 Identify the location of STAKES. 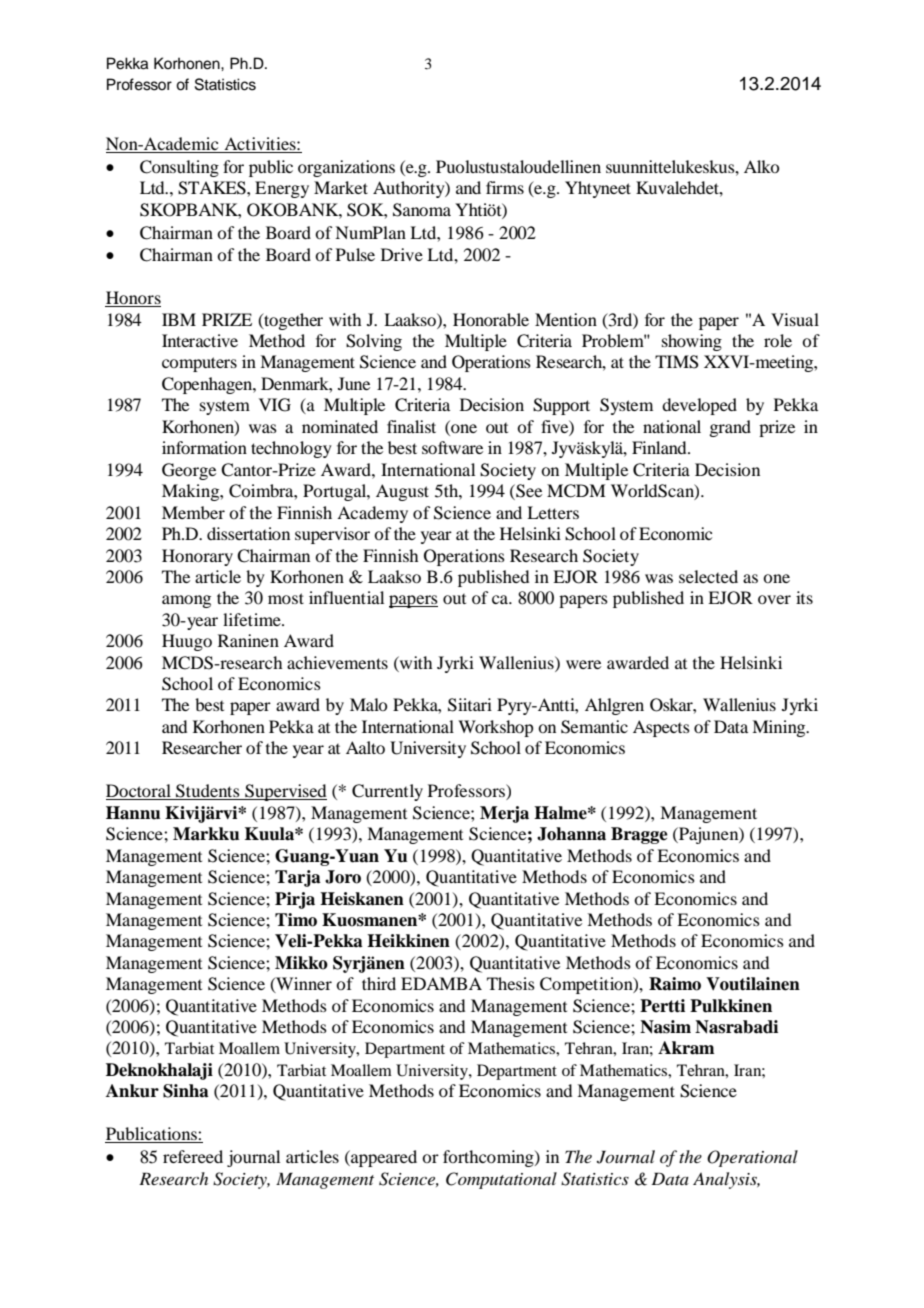
(213, 188).
